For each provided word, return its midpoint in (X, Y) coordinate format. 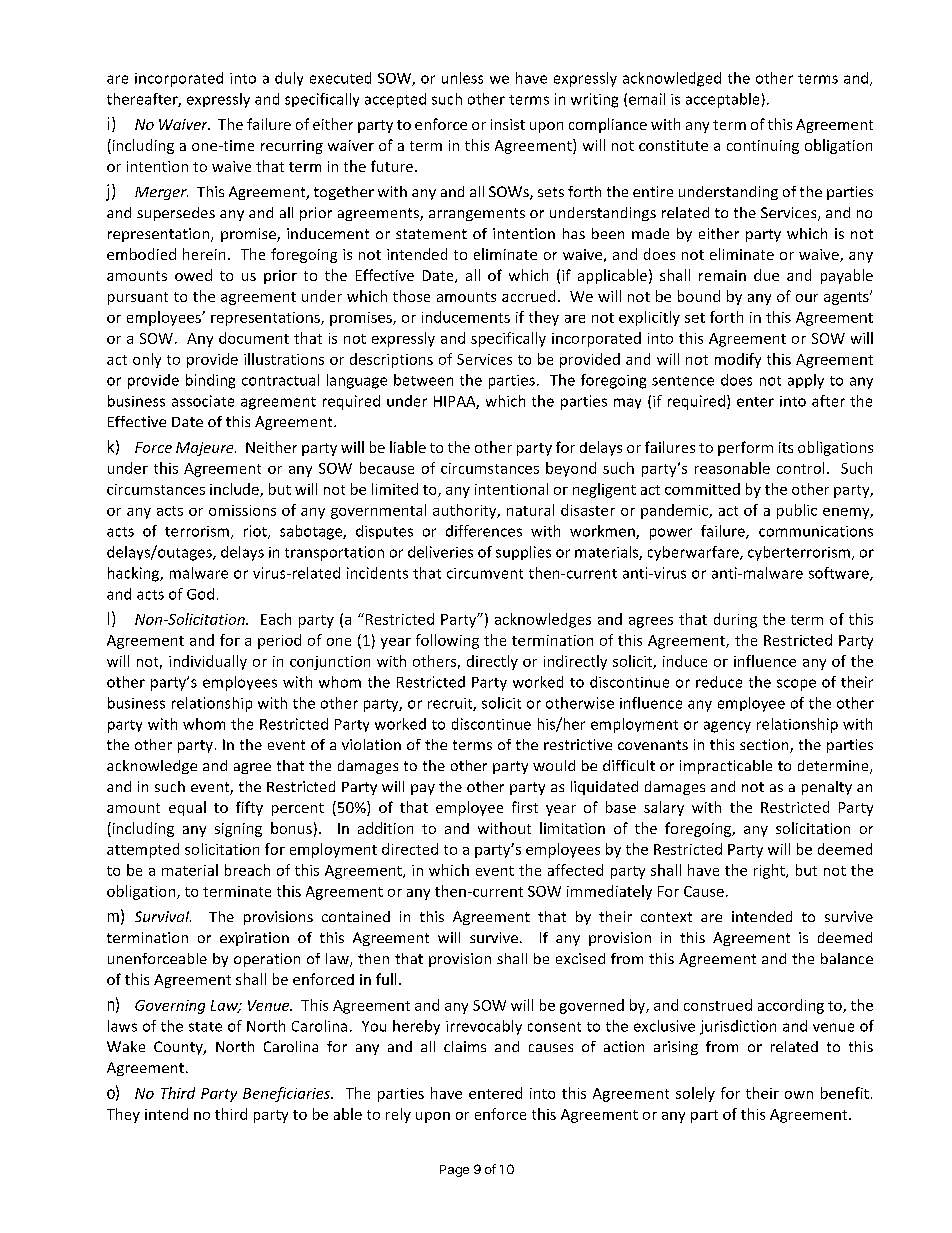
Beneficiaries (288, 1094)
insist (508, 124)
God (200, 594)
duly (289, 79)
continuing (763, 147)
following (447, 641)
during (735, 620)
